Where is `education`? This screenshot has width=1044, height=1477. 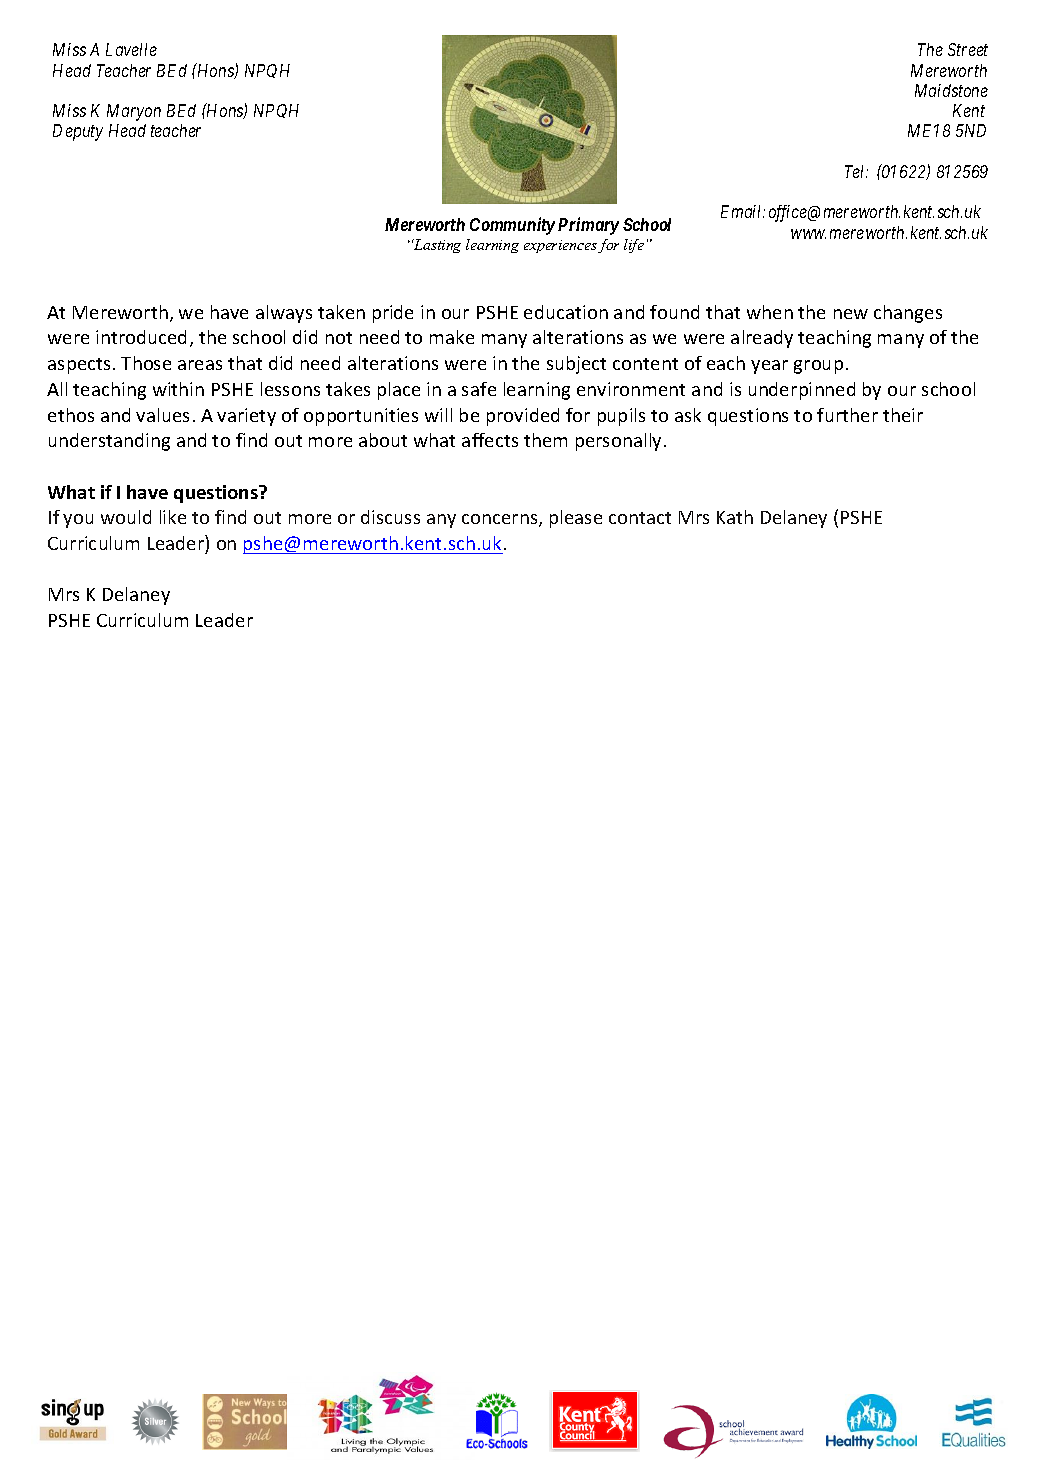 education is located at coordinates (566, 312).
